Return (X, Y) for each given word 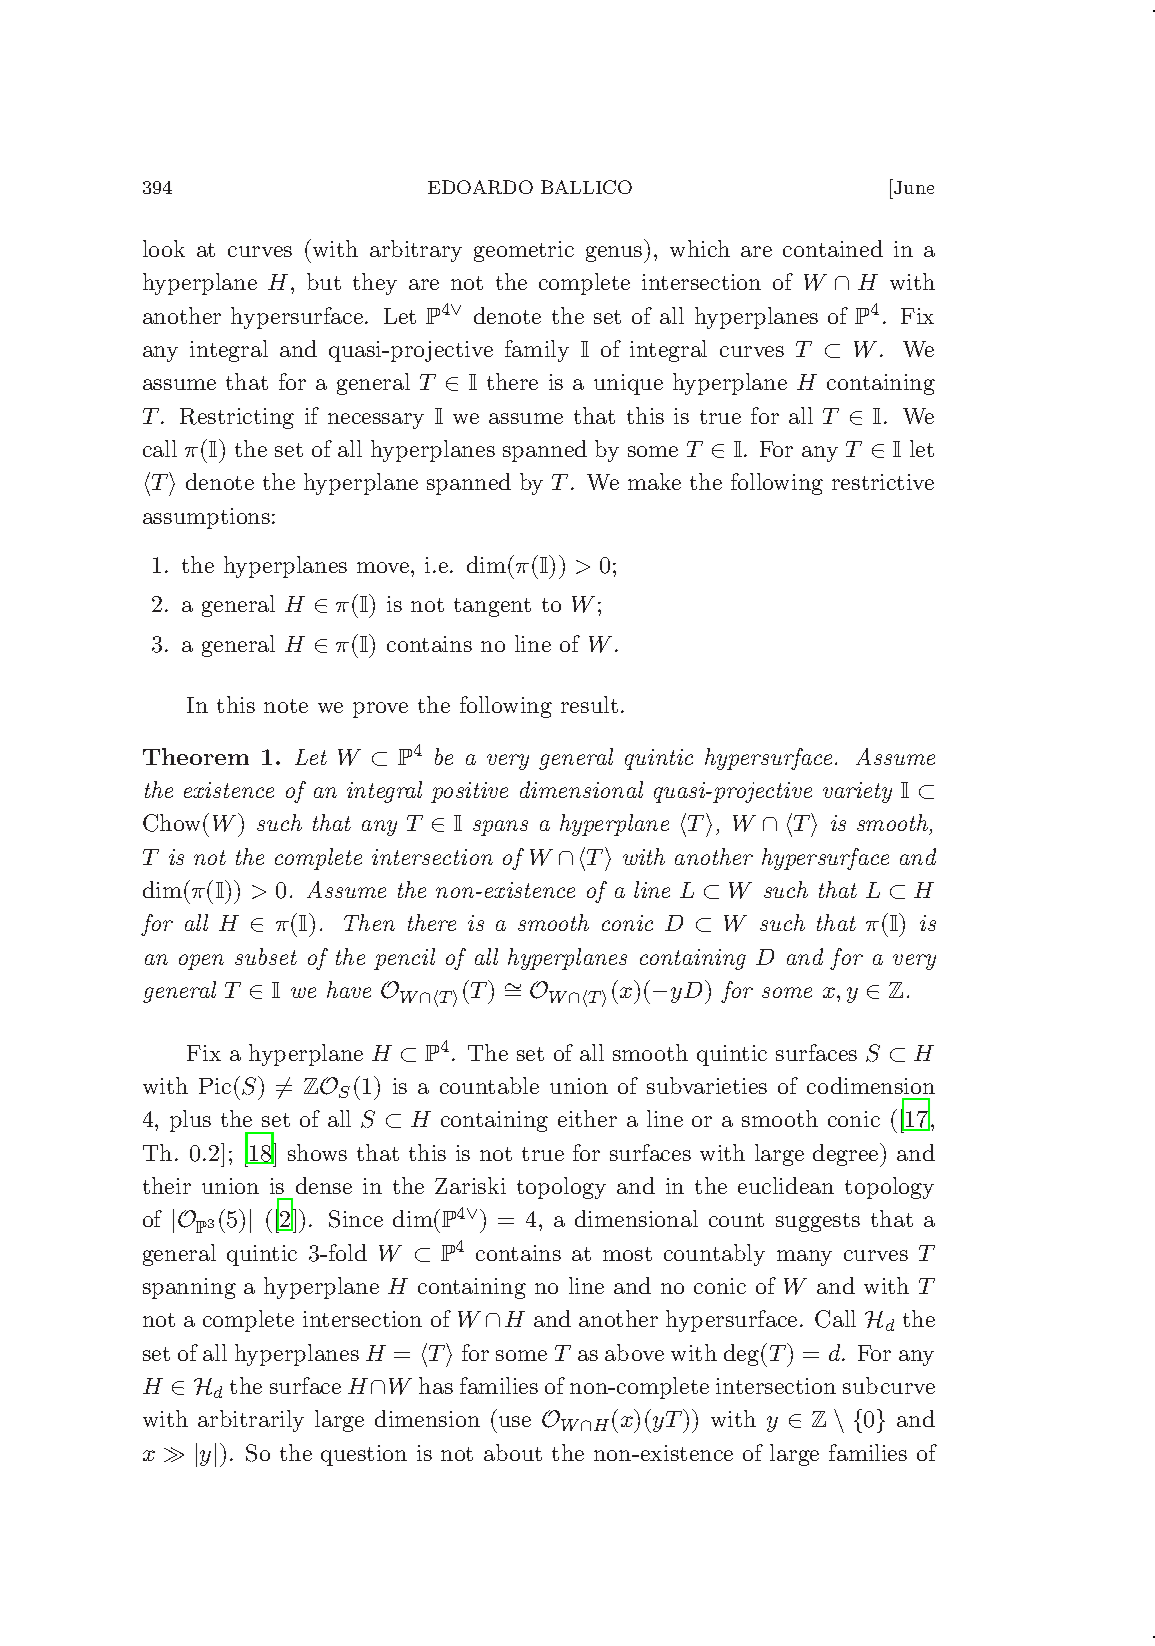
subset (266, 956)
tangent (492, 607)
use (515, 1421)
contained (833, 248)
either (587, 1118)
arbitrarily (251, 1421)
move (384, 567)
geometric (524, 251)
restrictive (883, 482)
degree (847, 1155)
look (164, 248)
